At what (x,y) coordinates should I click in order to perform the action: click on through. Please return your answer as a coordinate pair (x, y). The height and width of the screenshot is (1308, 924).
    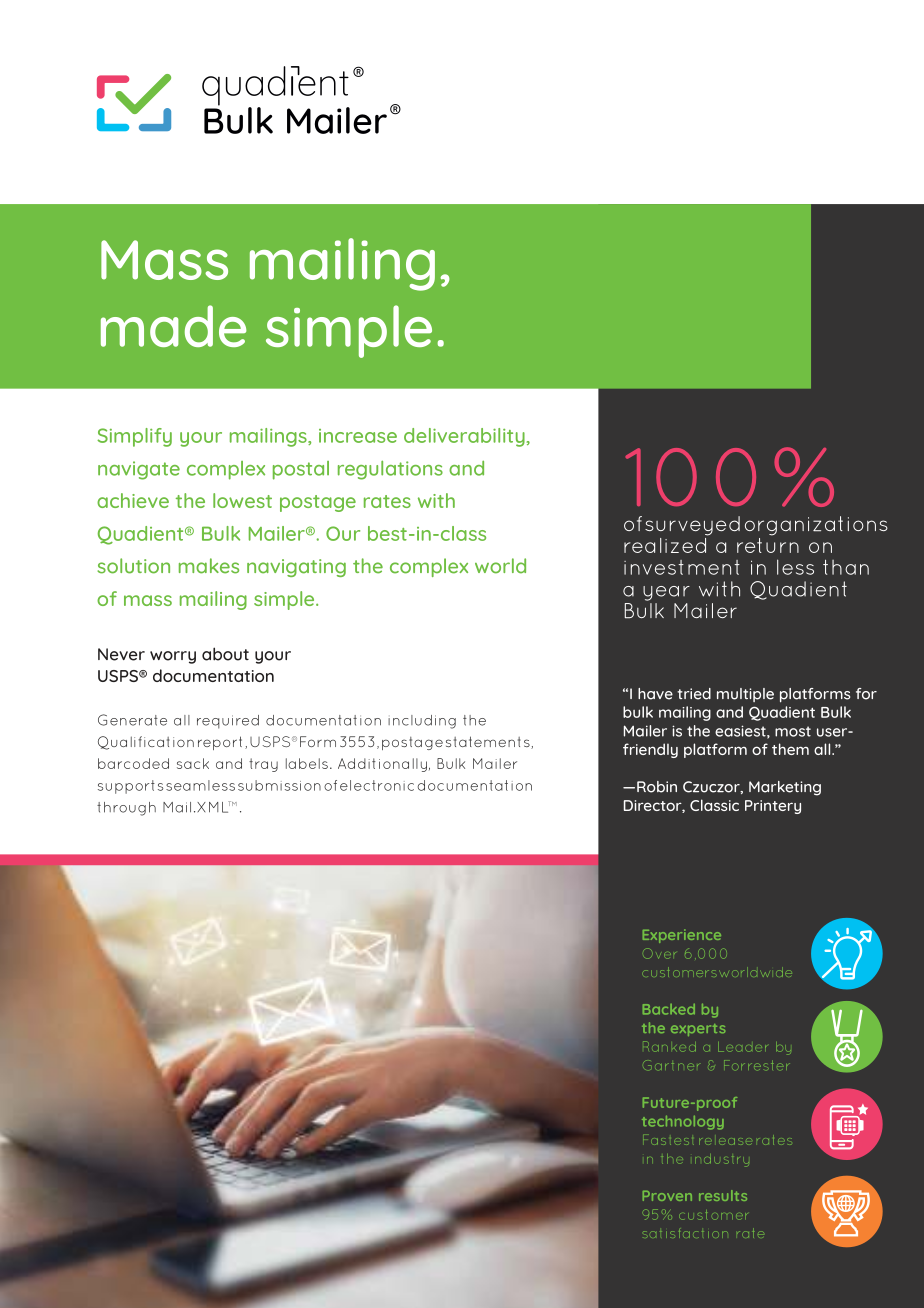
    Looking at the image, I should click on (126, 809).
